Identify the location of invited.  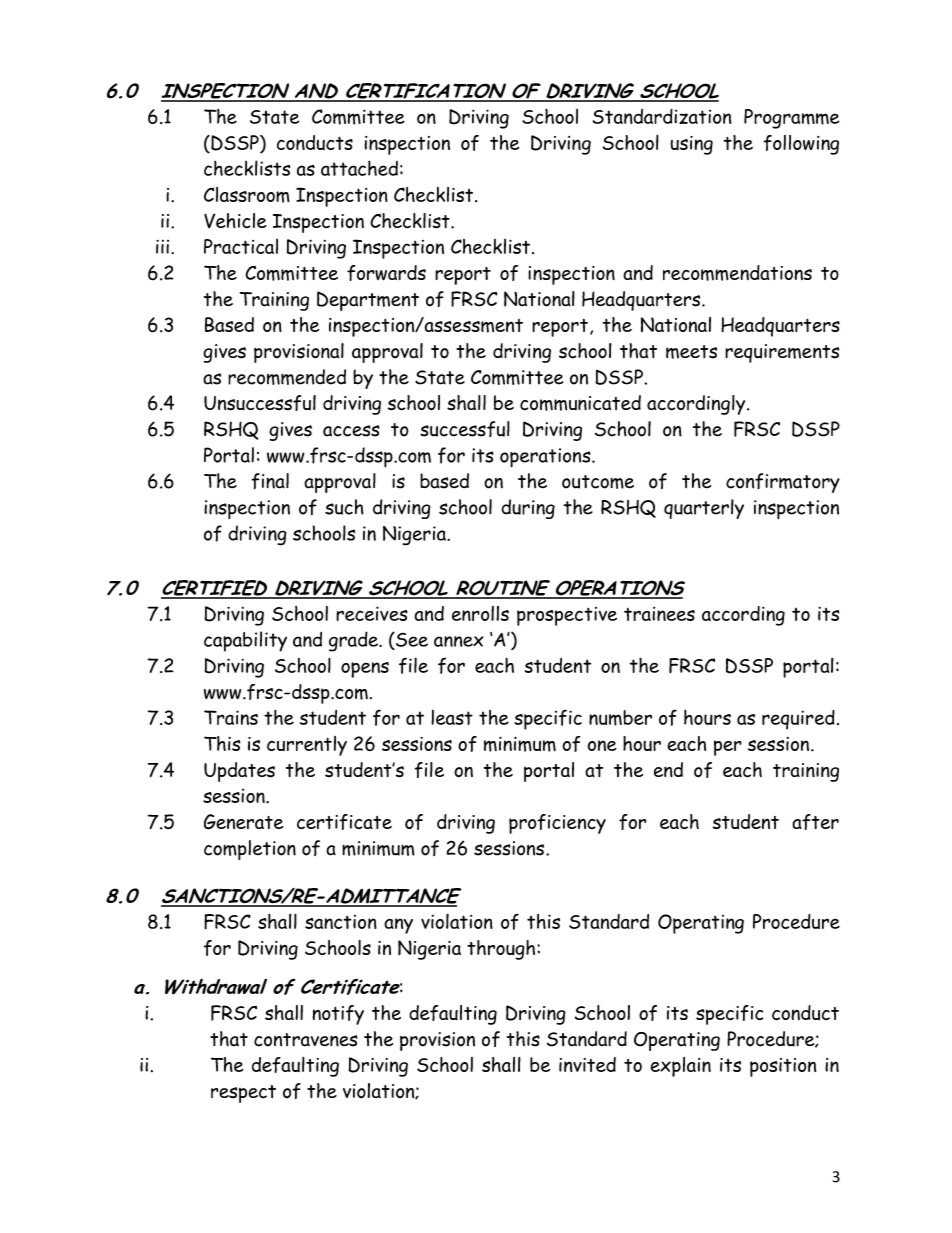
(587, 1064).
